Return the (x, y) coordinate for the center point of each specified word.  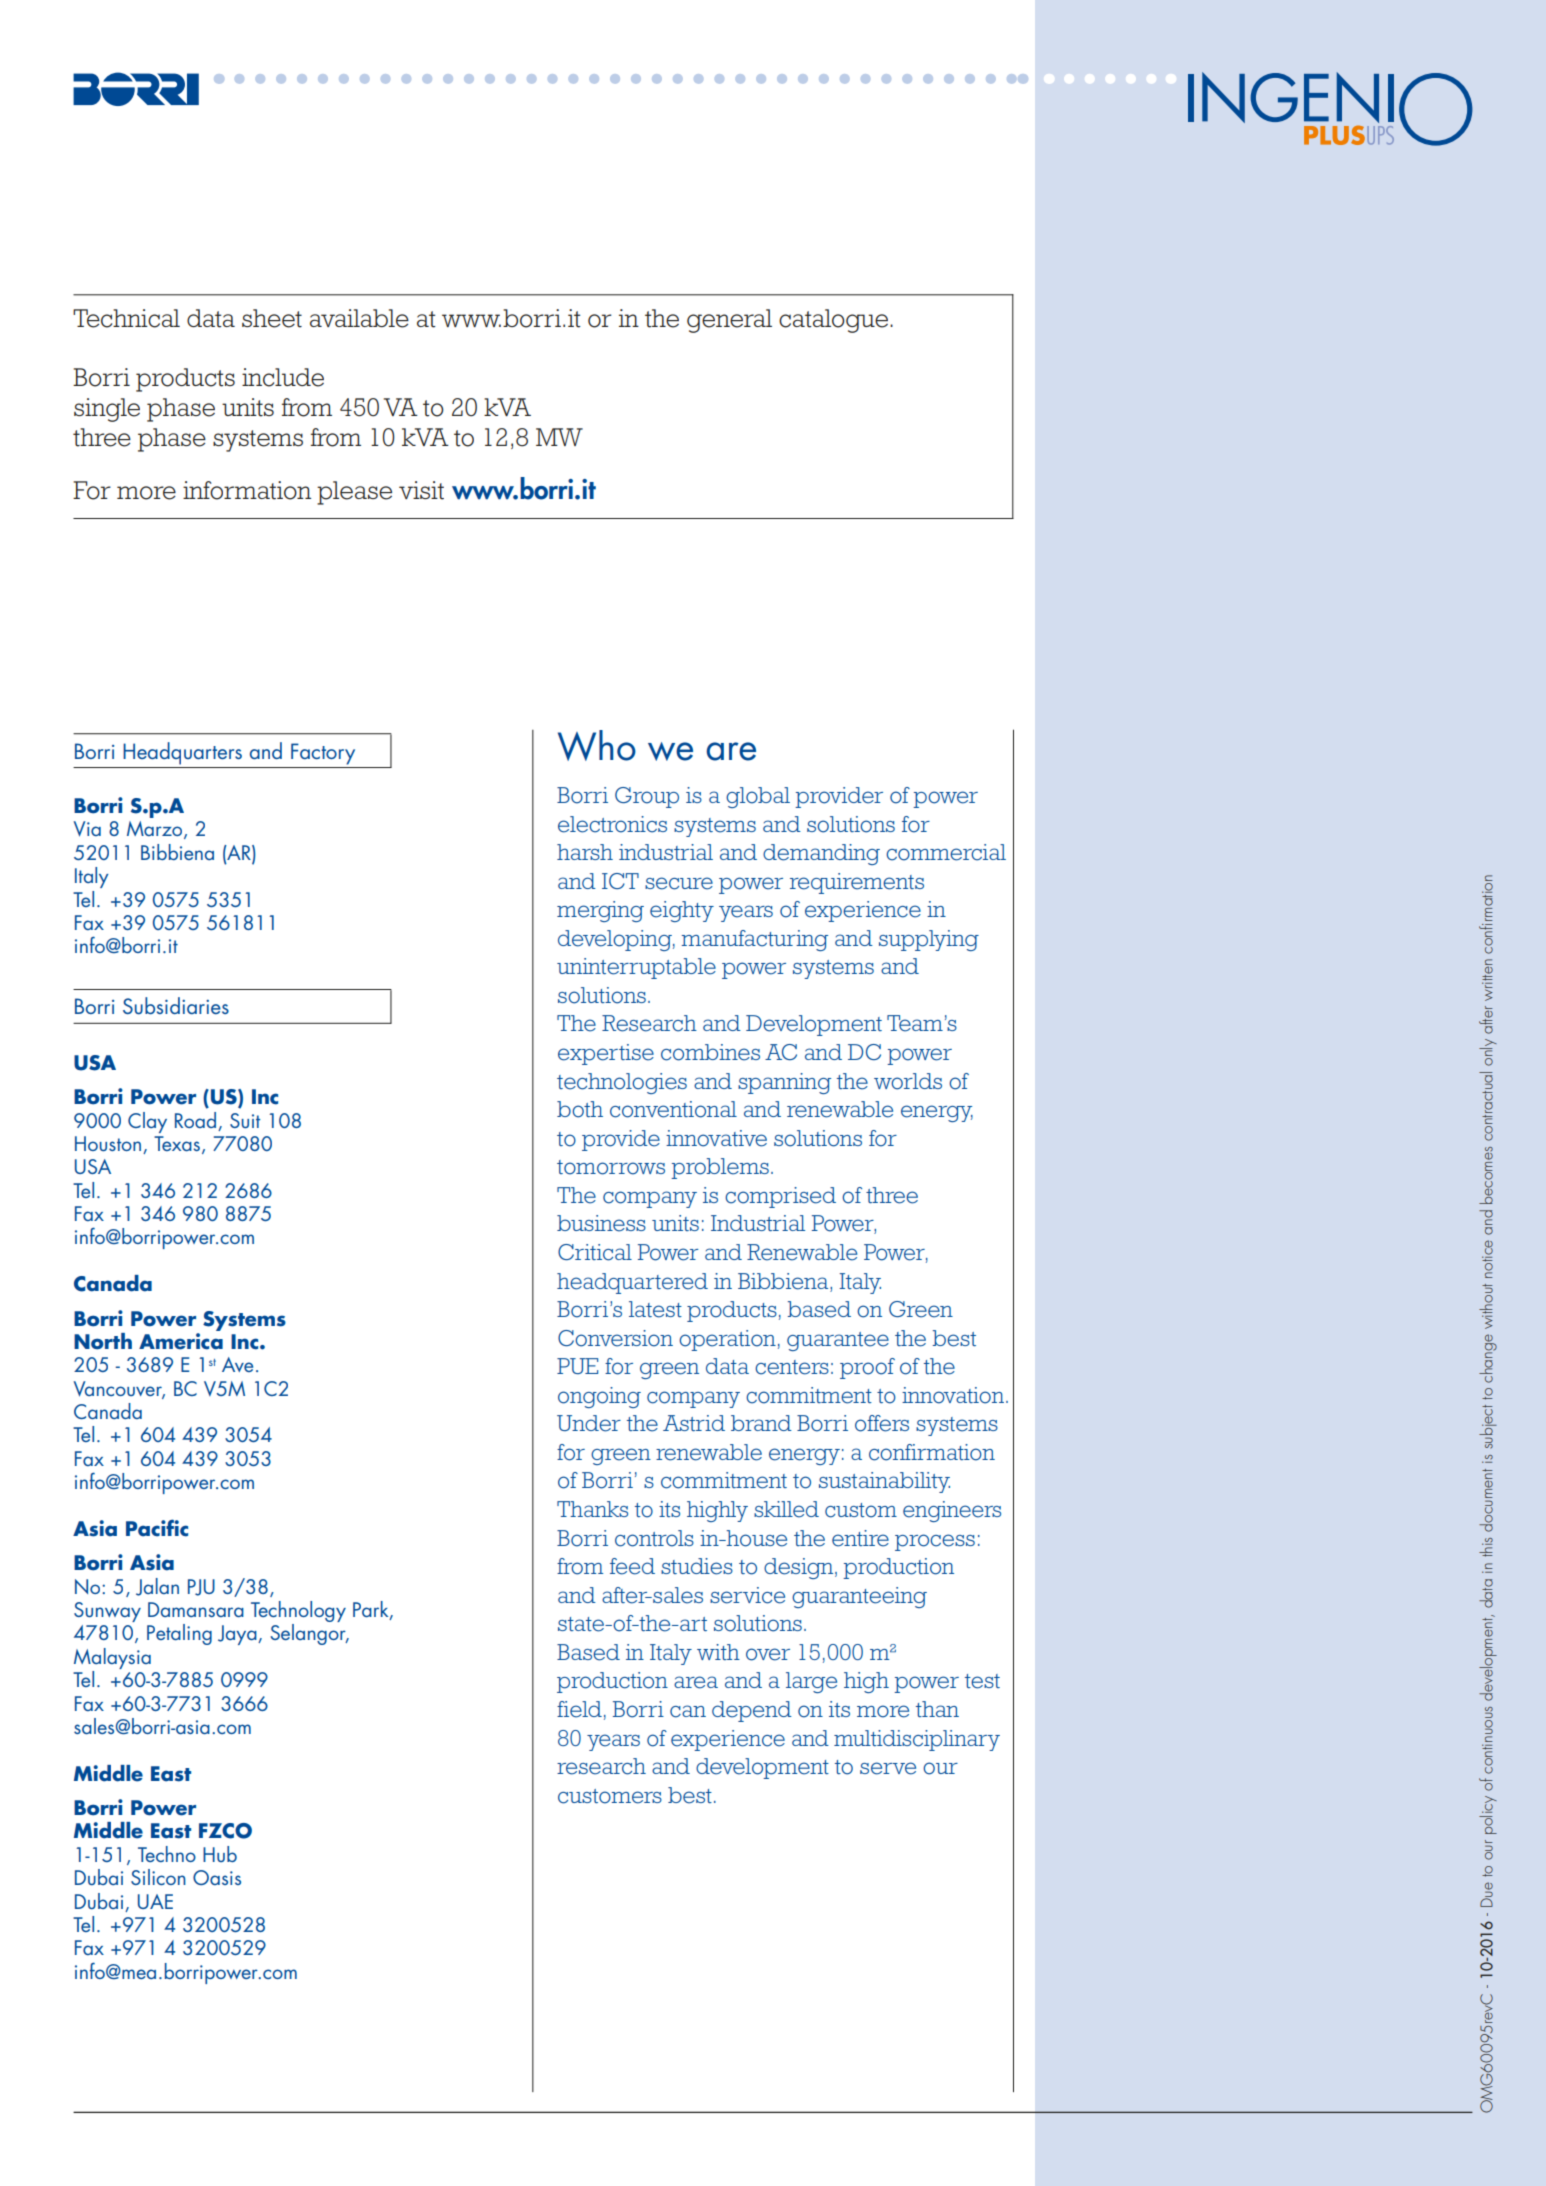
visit (421, 490)
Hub (220, 1854)
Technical (126, 318)
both (580, 1109)
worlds (908, 1081)
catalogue (835, 321)
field (579, 1709)
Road (195, 1120)
